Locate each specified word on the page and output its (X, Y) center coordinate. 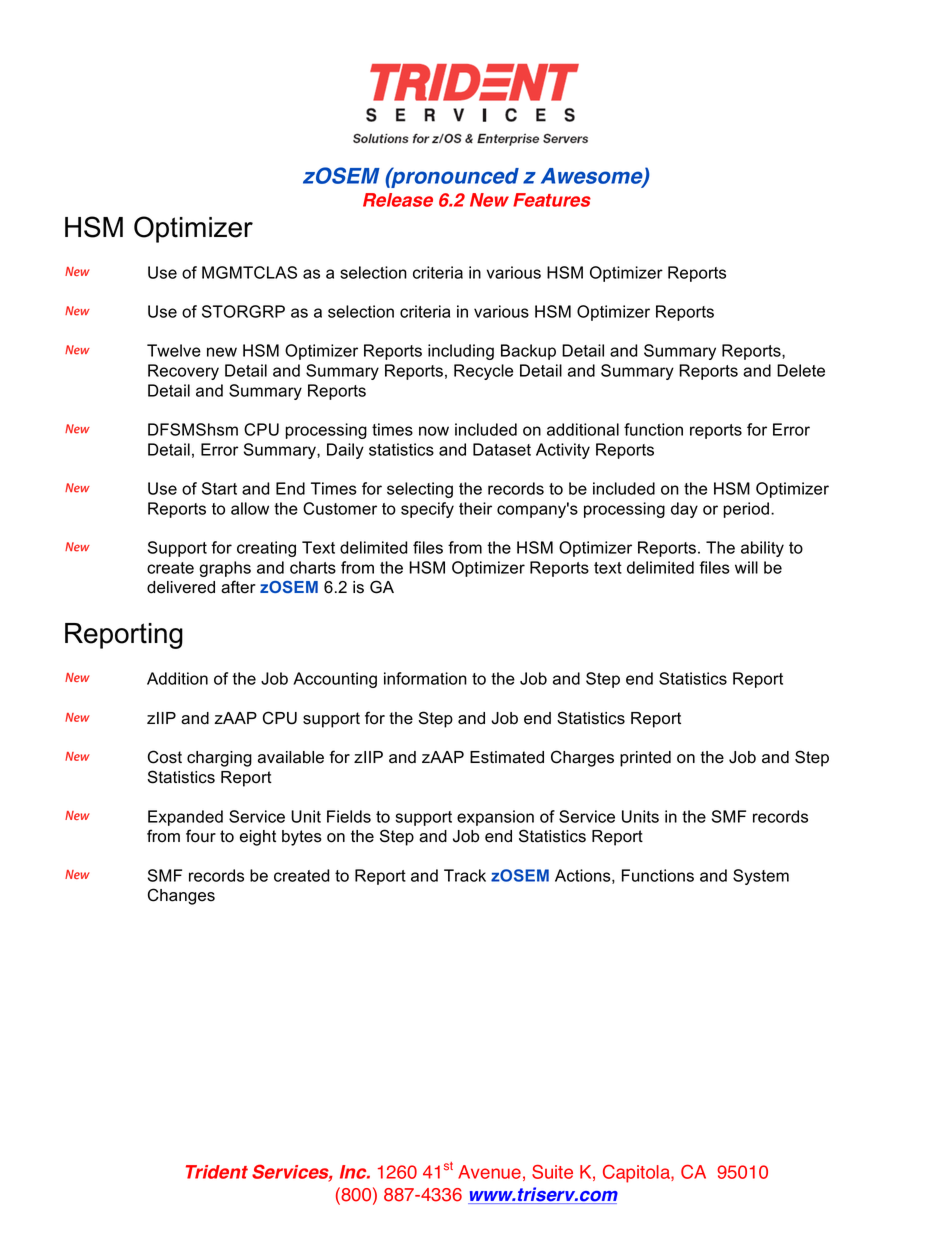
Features (552, 200)
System (761, 877)
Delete (801, 370)
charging (219, 759)
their (475, 508)
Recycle (483, 372)
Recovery (183, 372)
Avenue (489, 1172)
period (746, 510)
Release (398, 200)
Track (465, 875)
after (238, 587)
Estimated (507, 757)
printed (645, 759)
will (746, 567)
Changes (181, 896)
